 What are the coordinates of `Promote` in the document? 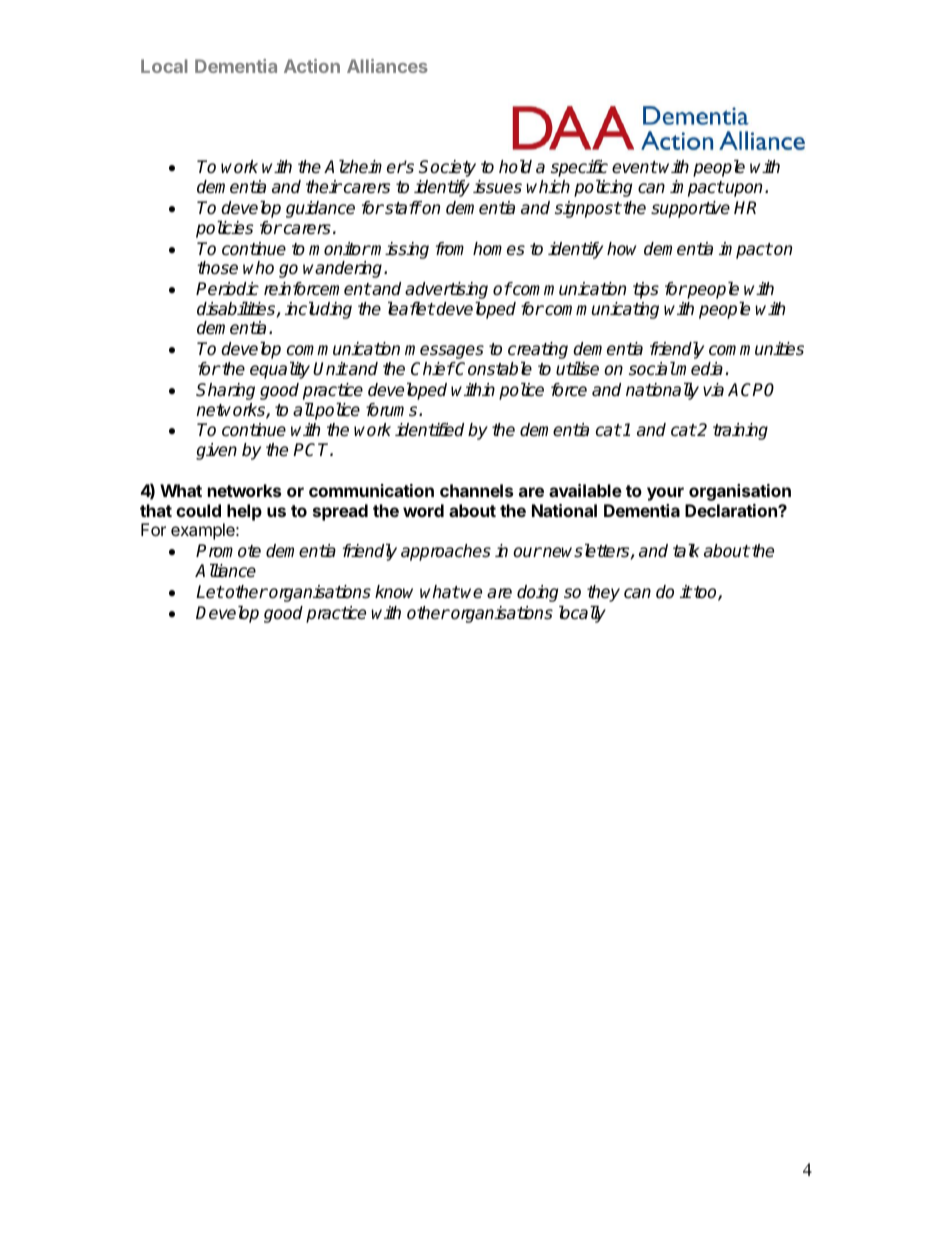 It's located at (228, 551).
